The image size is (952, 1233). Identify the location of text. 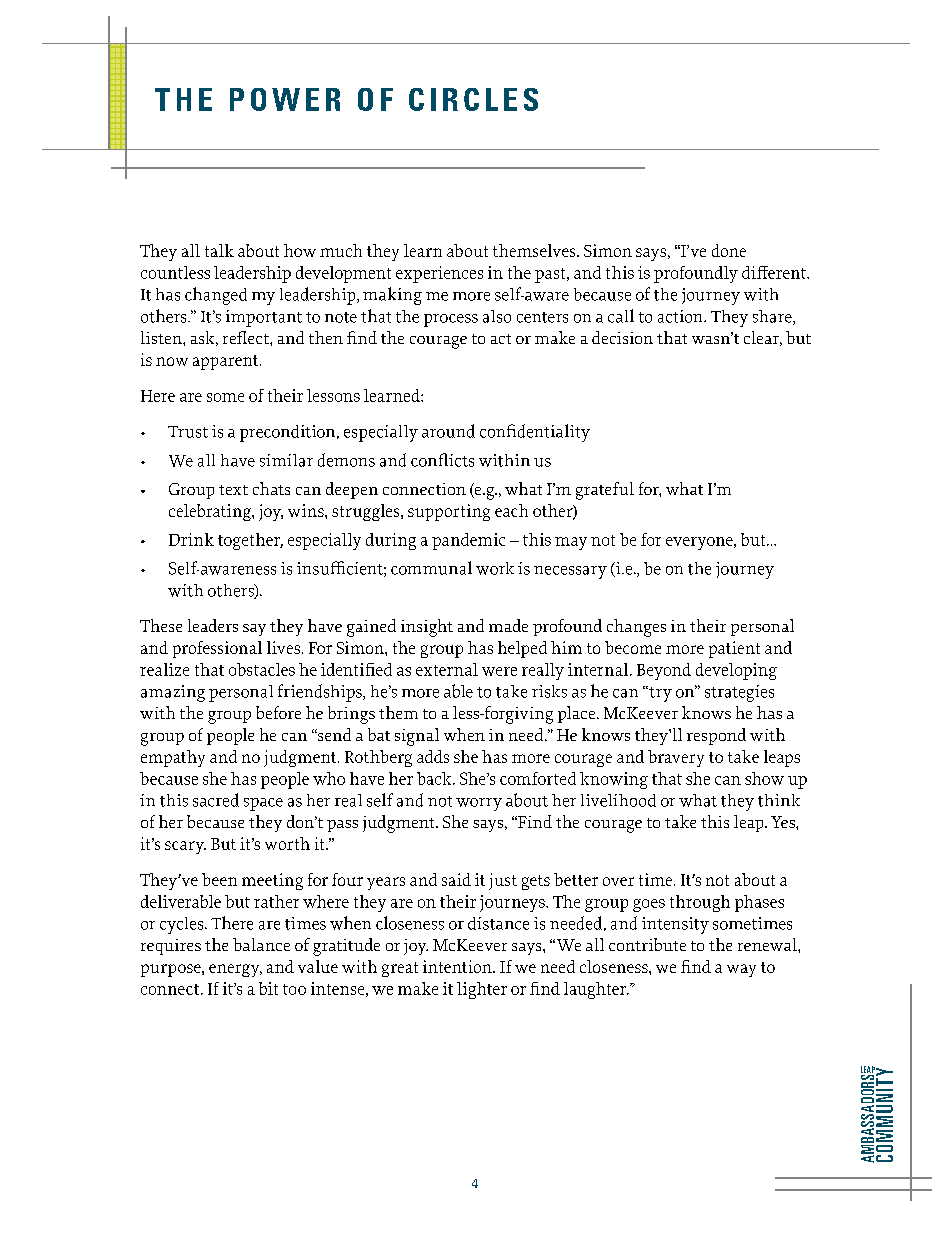
(233, 490).
